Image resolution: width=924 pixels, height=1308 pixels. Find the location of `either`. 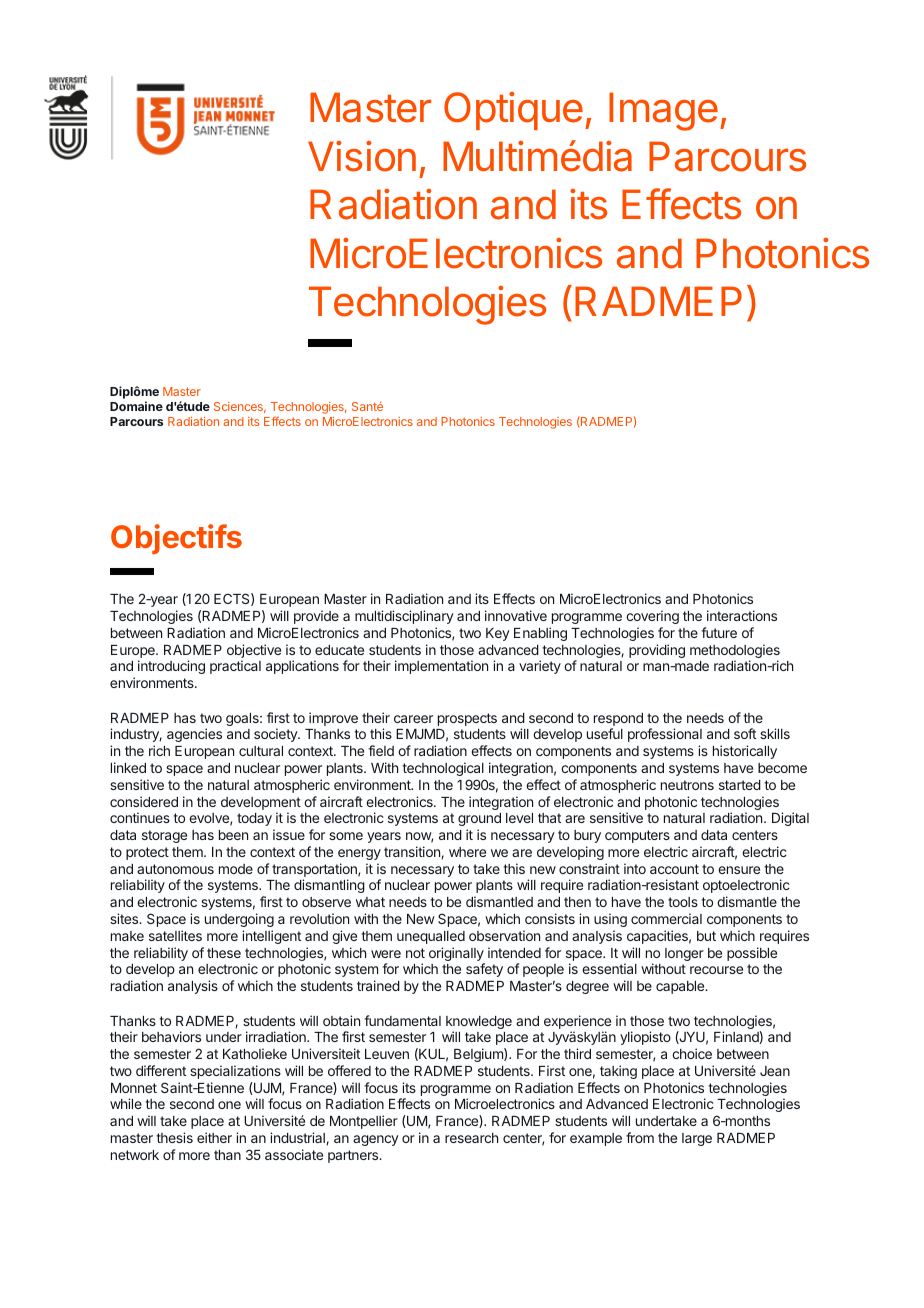

either is located at coordinates (214, 1137).
